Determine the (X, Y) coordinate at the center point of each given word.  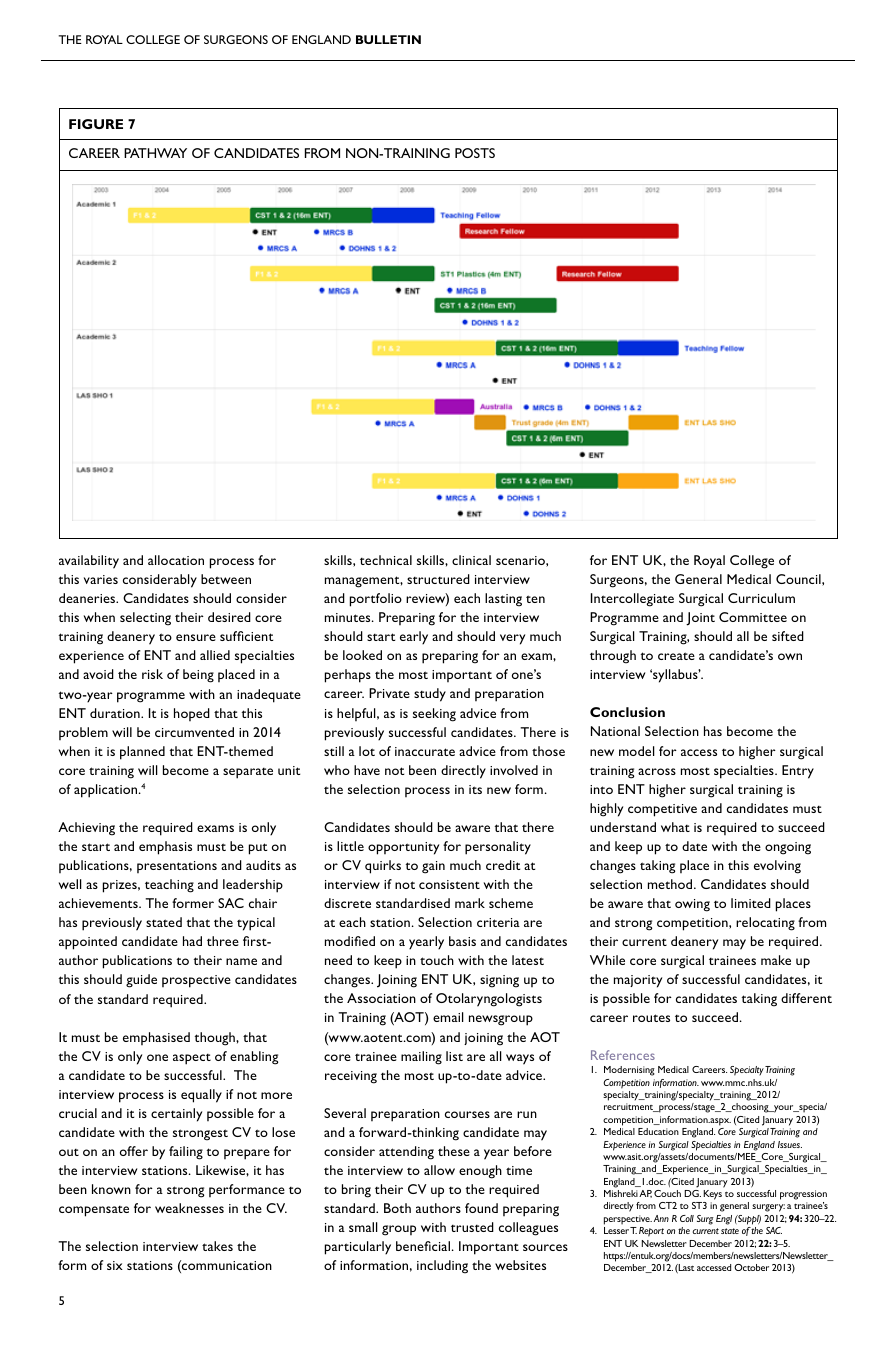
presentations (177, 867)
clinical (471, 560)
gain (433, 867)
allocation (176, 560)
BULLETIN (388, 39)
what (675, 827)
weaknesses (189, 1208)
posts (475, 153)
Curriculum (761, 598)
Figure (96, 124)
